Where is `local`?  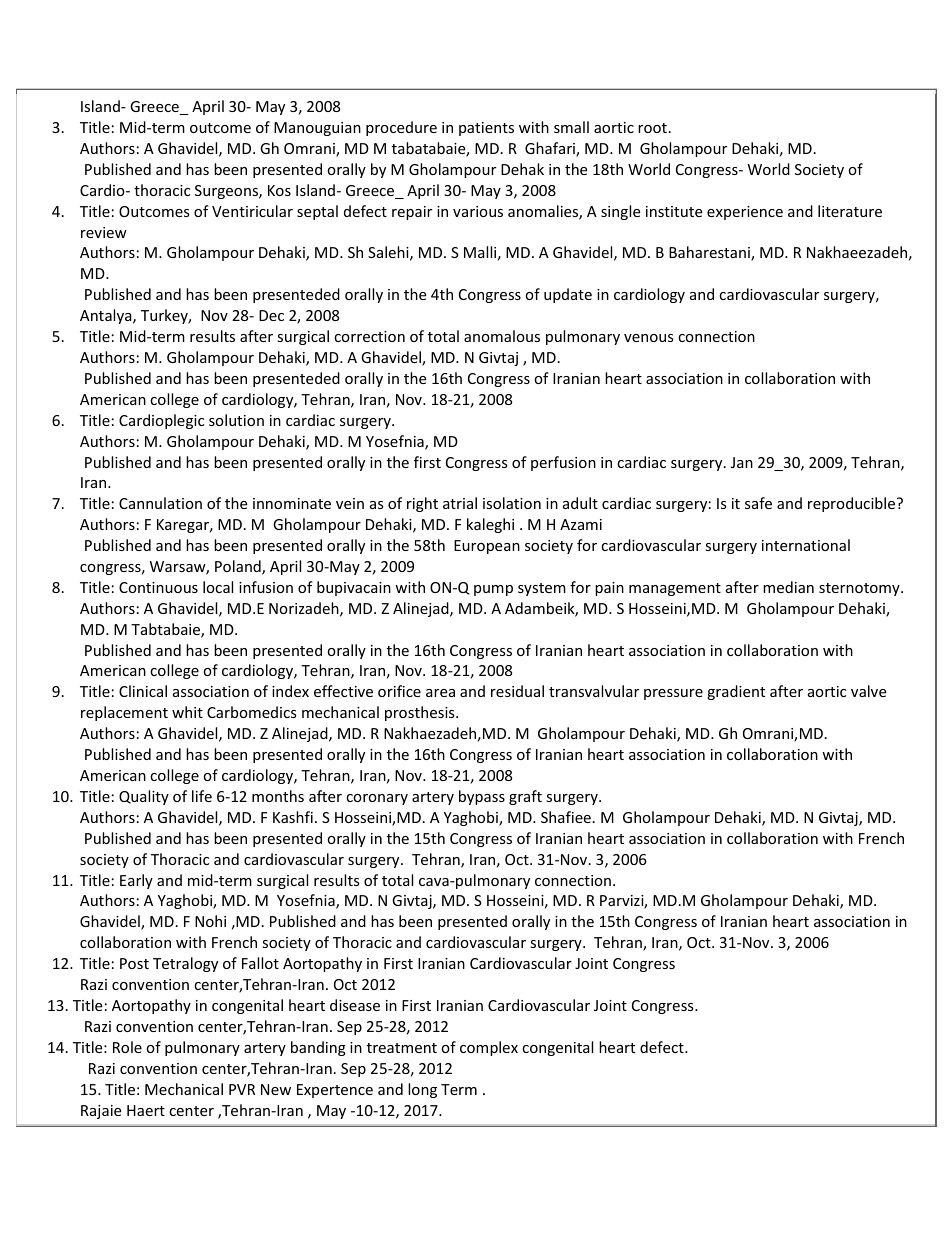 local is located at coordinates (218, 587).
